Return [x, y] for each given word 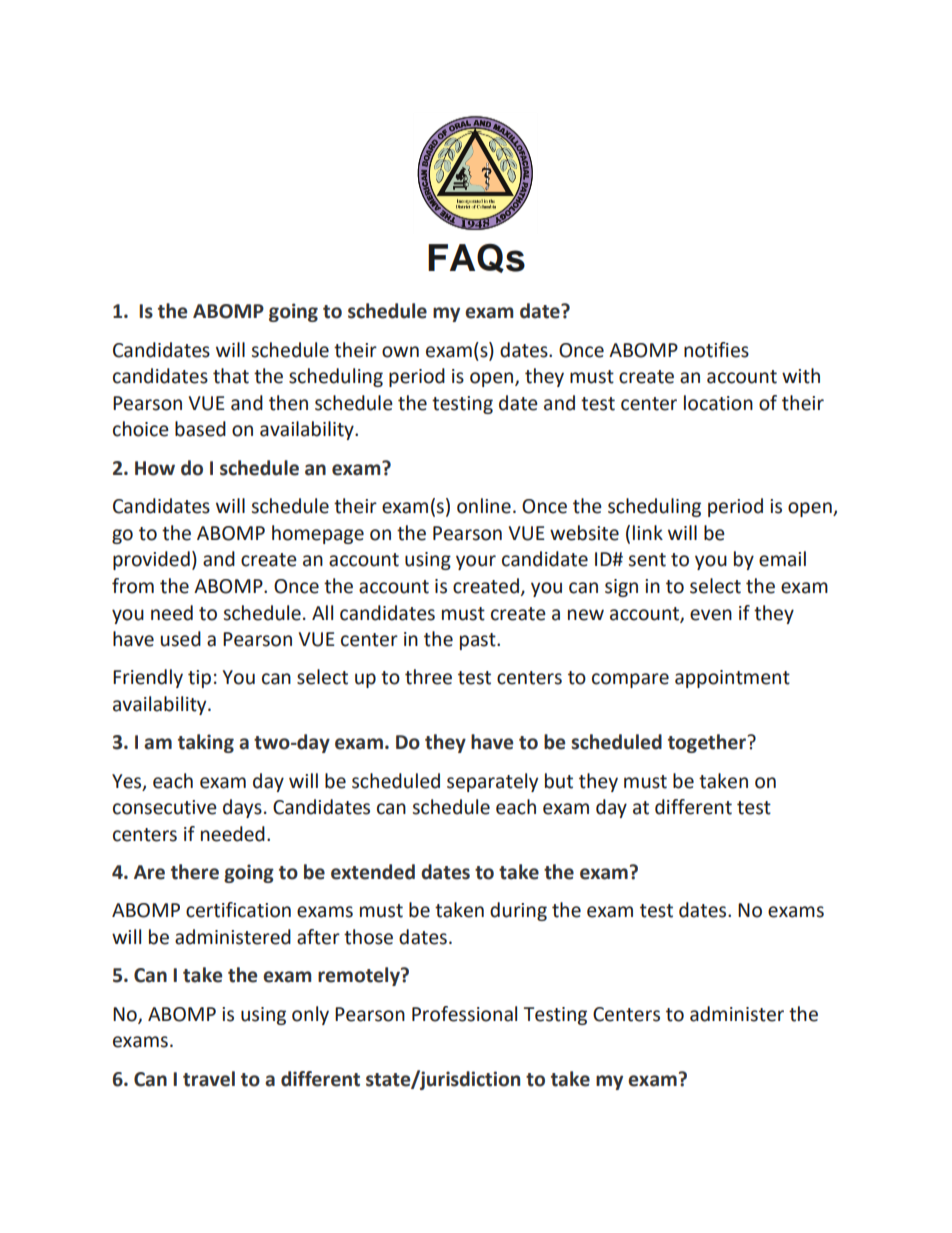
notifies [716, 350]
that [231, 376]
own [400, 352]
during [518, 911]
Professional [464, 1014]
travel [209, 1079]
